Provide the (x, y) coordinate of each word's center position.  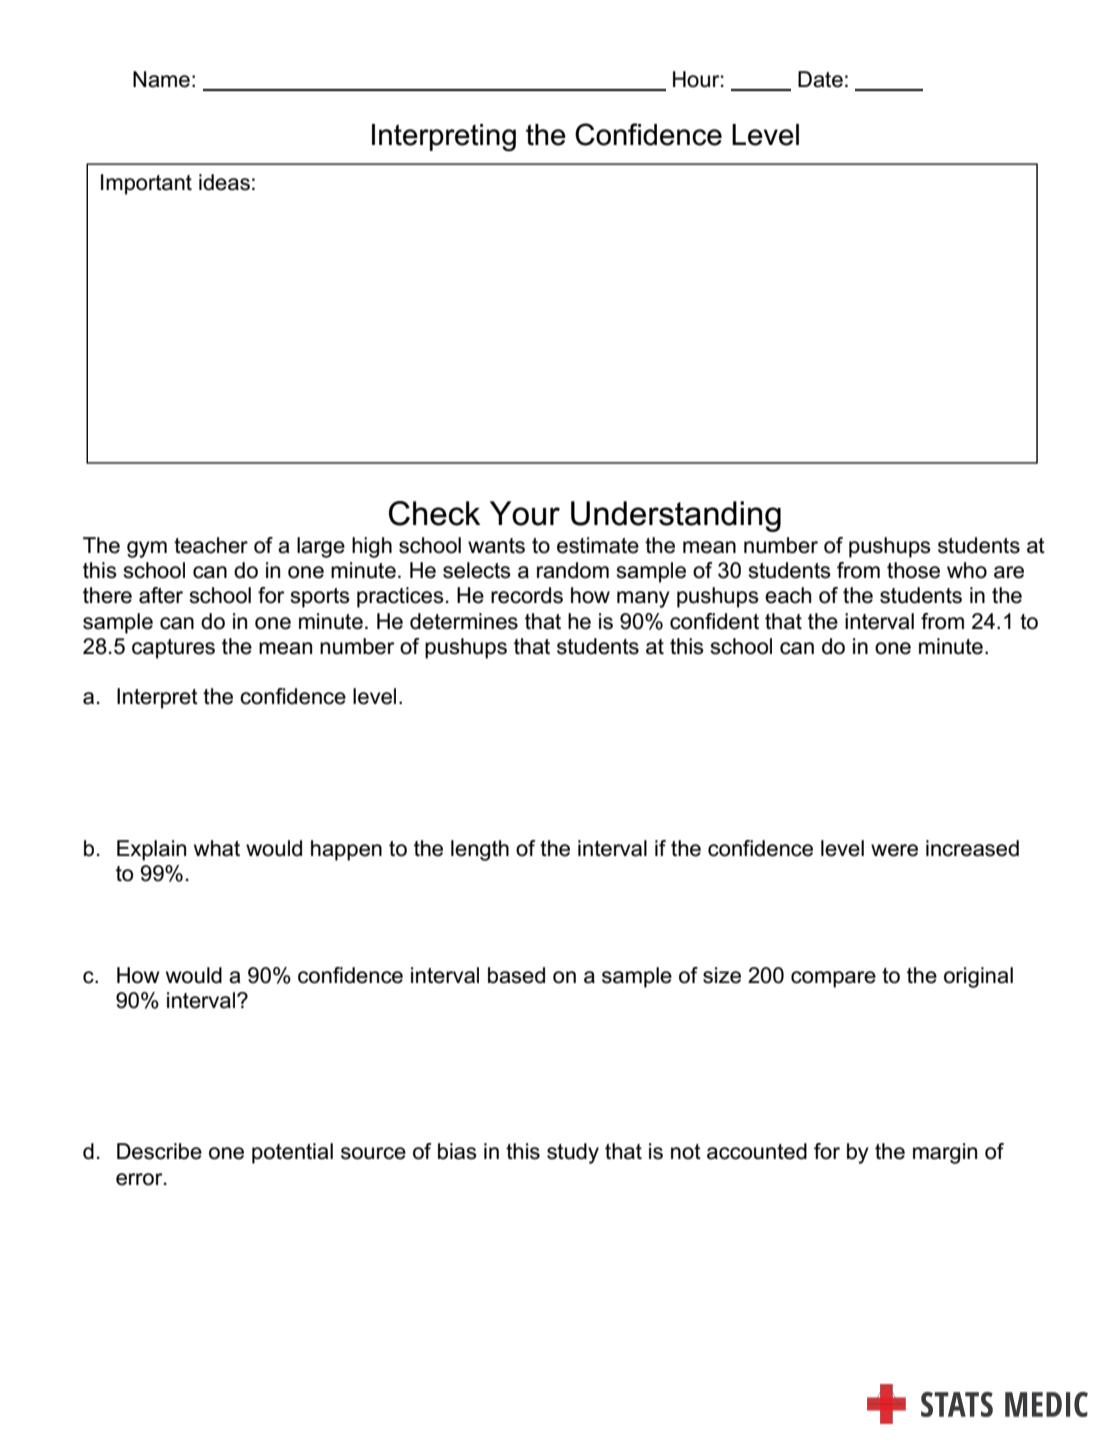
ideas (224, 182)
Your (525, 513)
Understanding (676, 516)
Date (820, 79)
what (217, 848)
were (894, 850)
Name (161, 79)
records (527, 595)
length (480, 850)
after (161, 595)
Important (146, 184)
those (913, 570)
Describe (159, 1151)
